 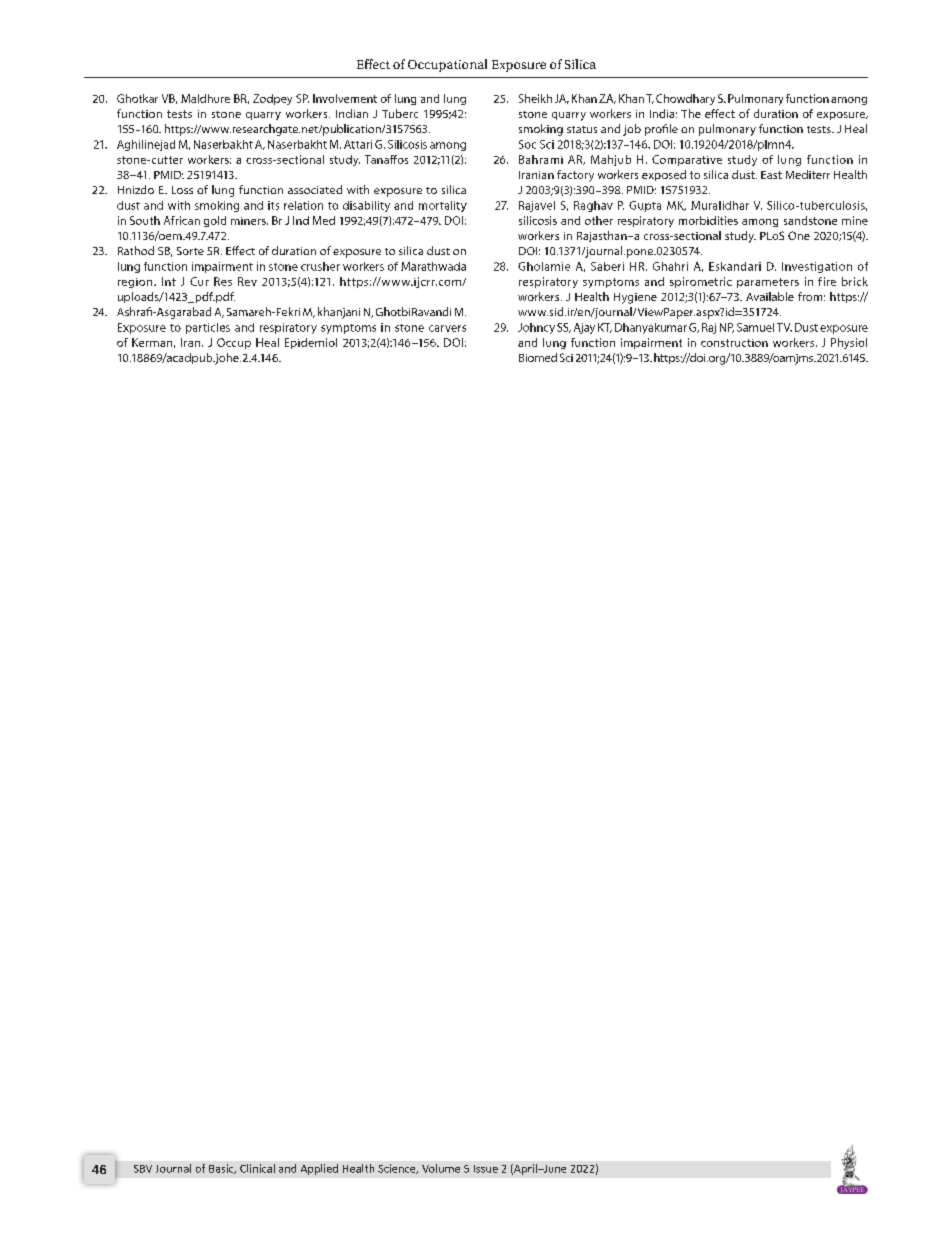 I want to click on Issue, so click(x=486, y=1169).
